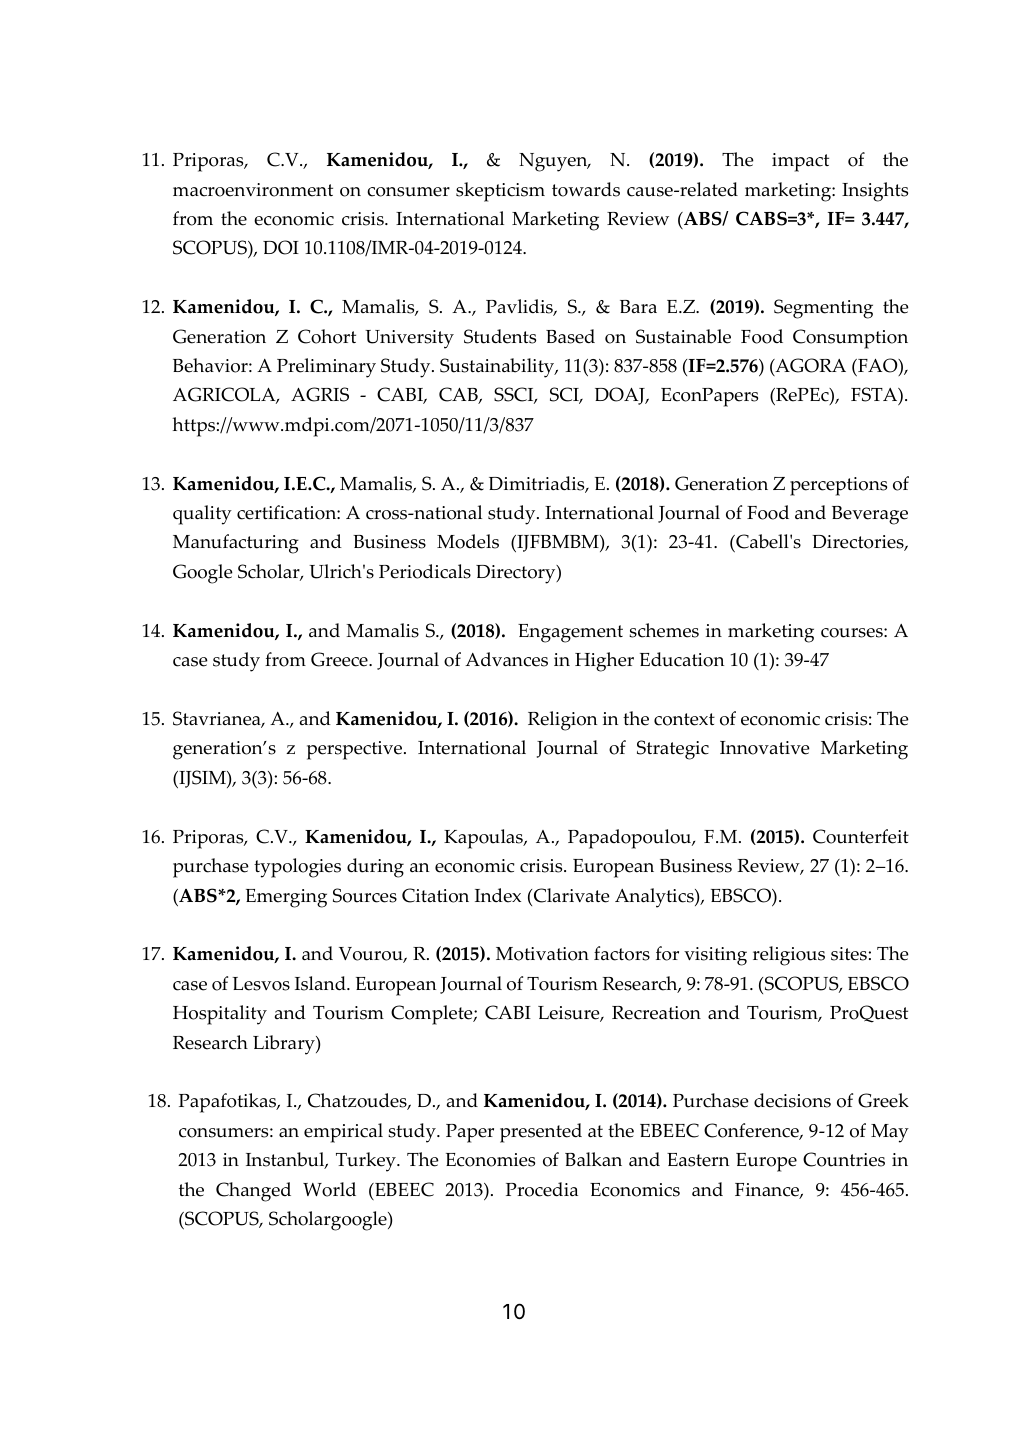 This document has width=1026, height=1451. Describe the element at coordinates (253, 1192) in the document. I see `Changed` at that location.
